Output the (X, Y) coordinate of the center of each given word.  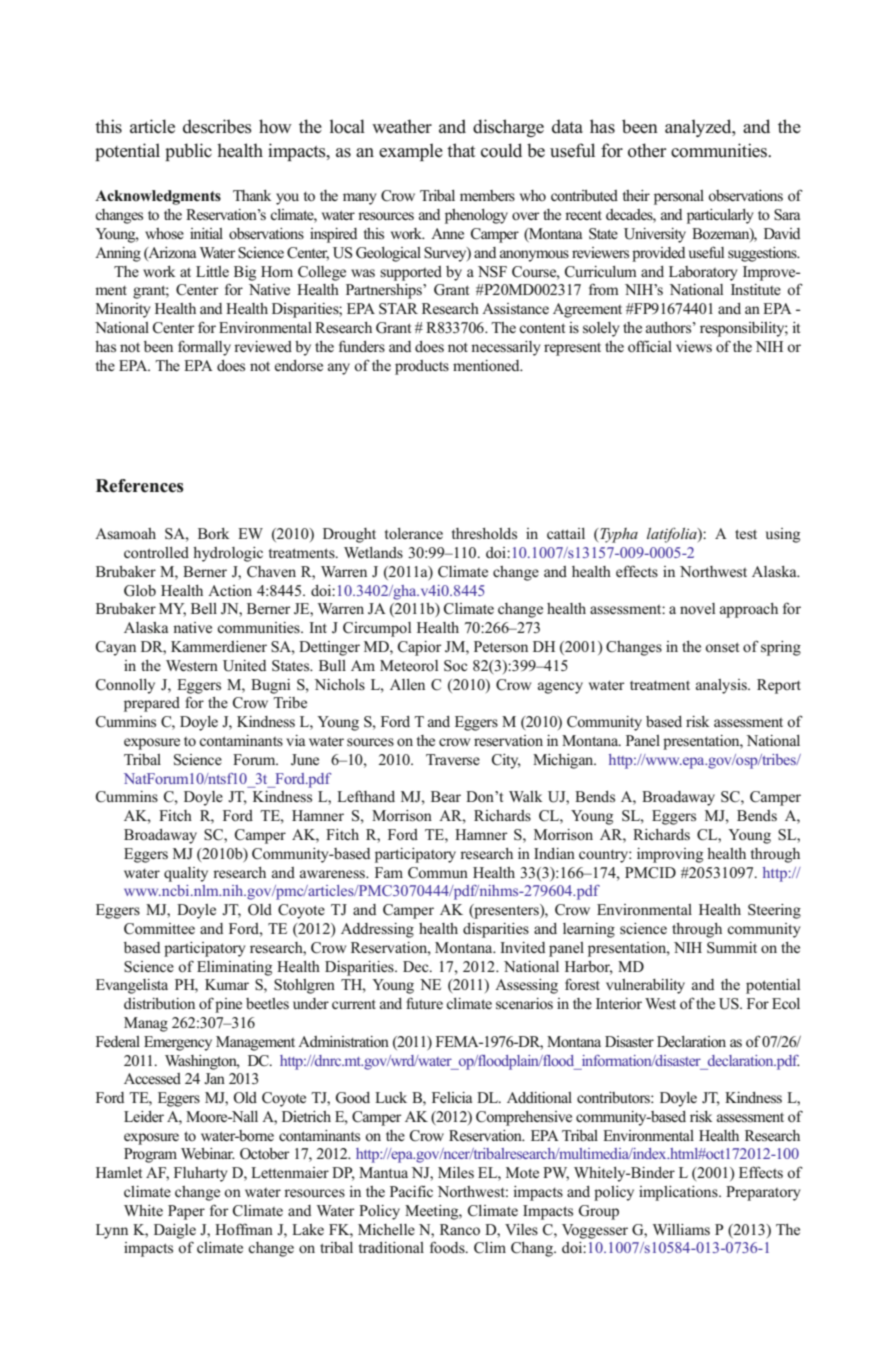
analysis (722, 686)
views (694, 346)
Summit (732, 948)
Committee (159, 929)
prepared (152, 704)
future (424, 1003)
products (422, 367)
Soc (455, 666)
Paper (186, 1212)
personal (679, 197)
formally (204, 348)
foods (448, 1247)
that (461, 150)
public (188, 152)
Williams (681, 1229)
